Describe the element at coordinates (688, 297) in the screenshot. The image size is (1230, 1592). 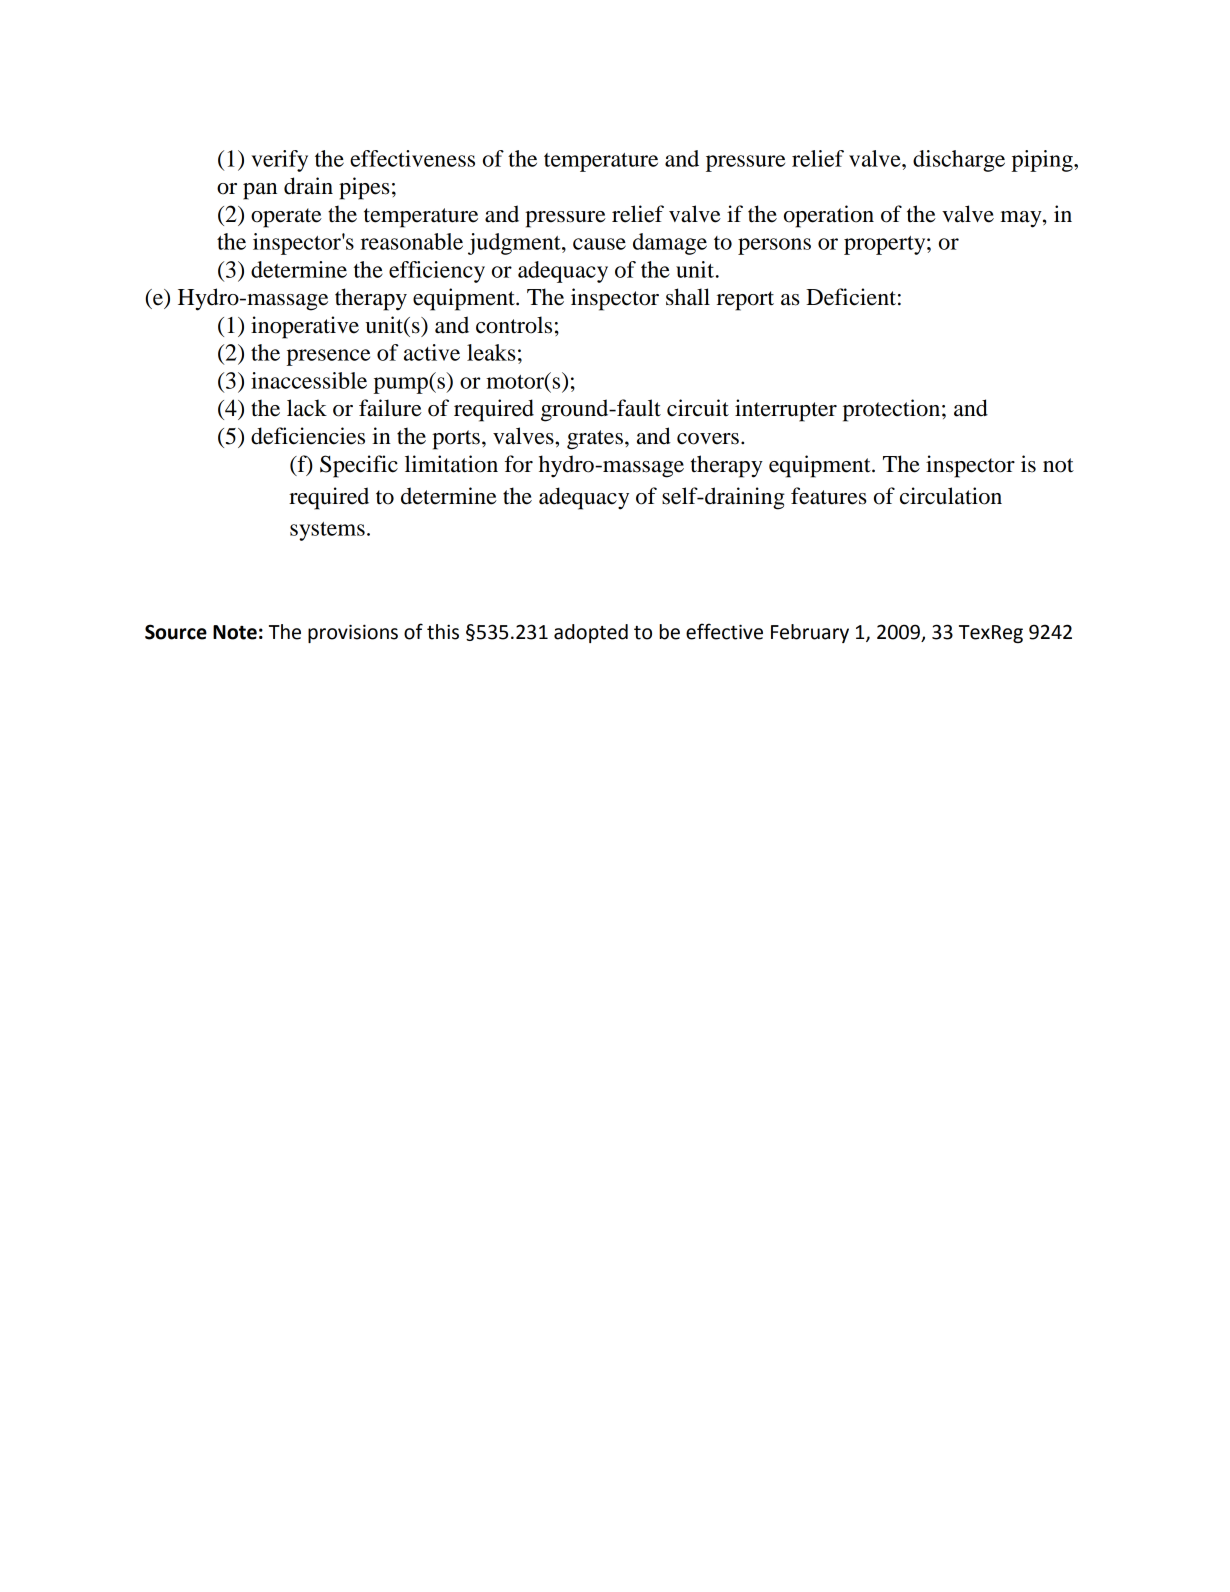
I see `shall` at that location.
